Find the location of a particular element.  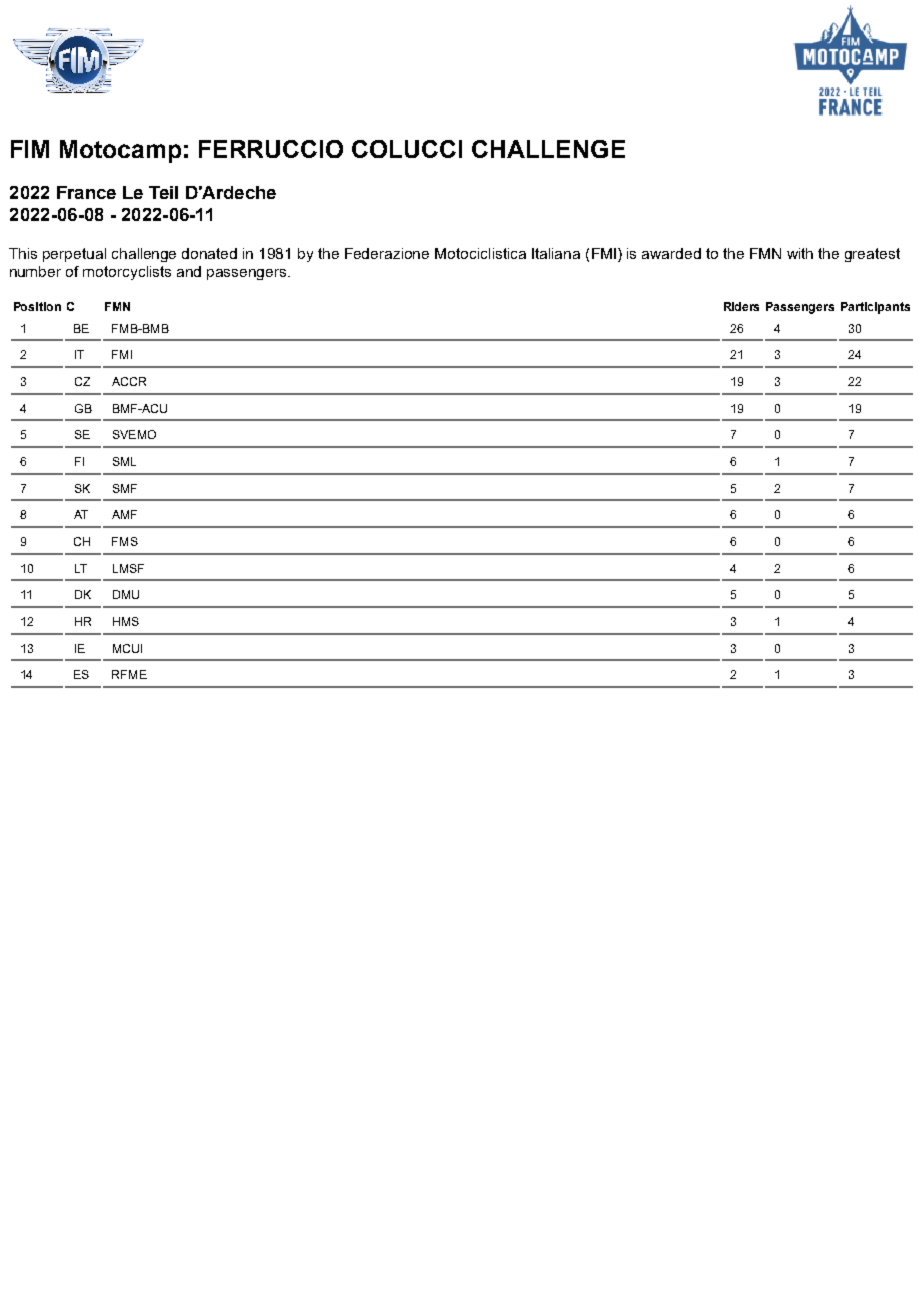

SMF is located at coordinates (125, 488).
